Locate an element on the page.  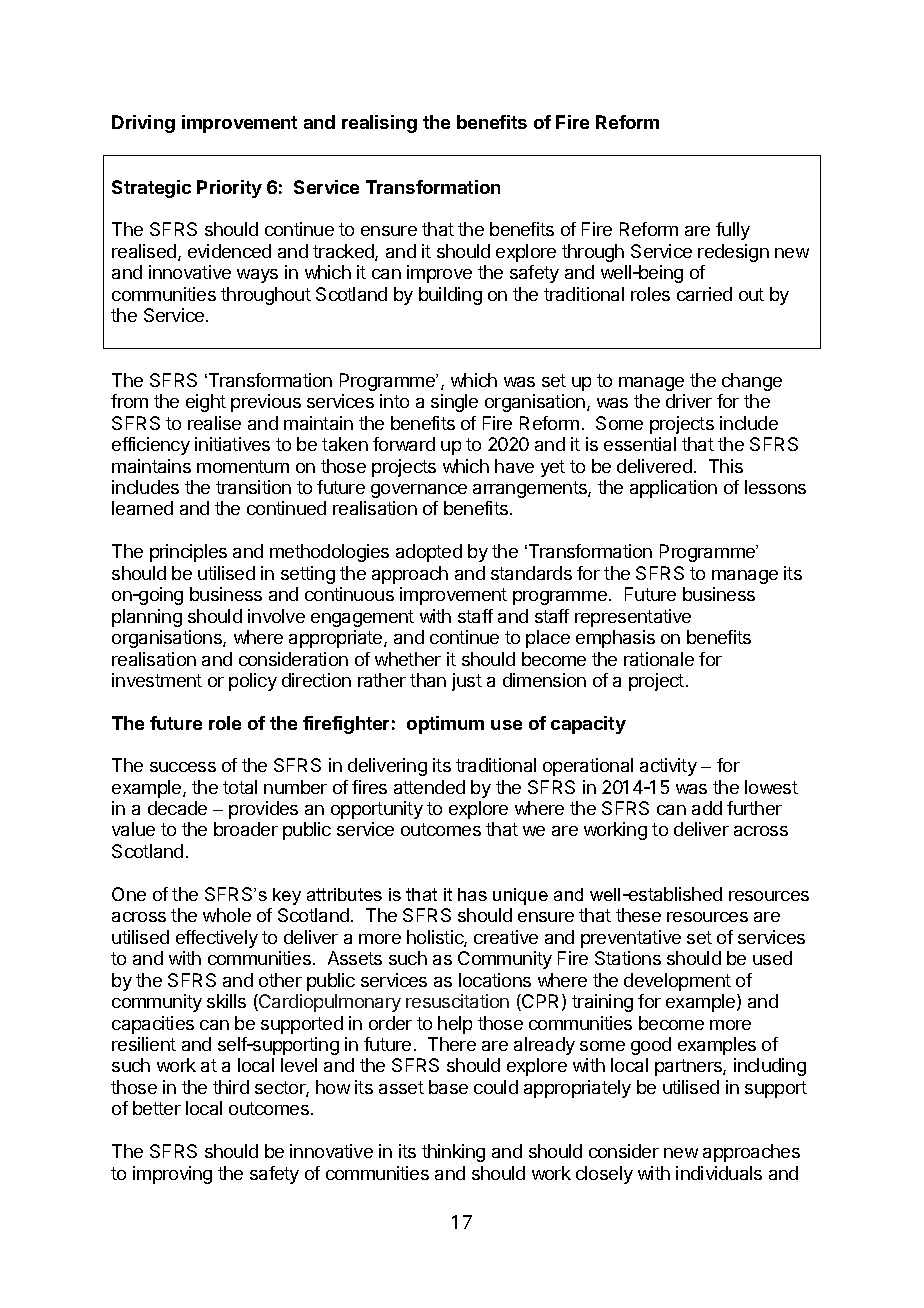
policy is located at coordinates (253, 682).
